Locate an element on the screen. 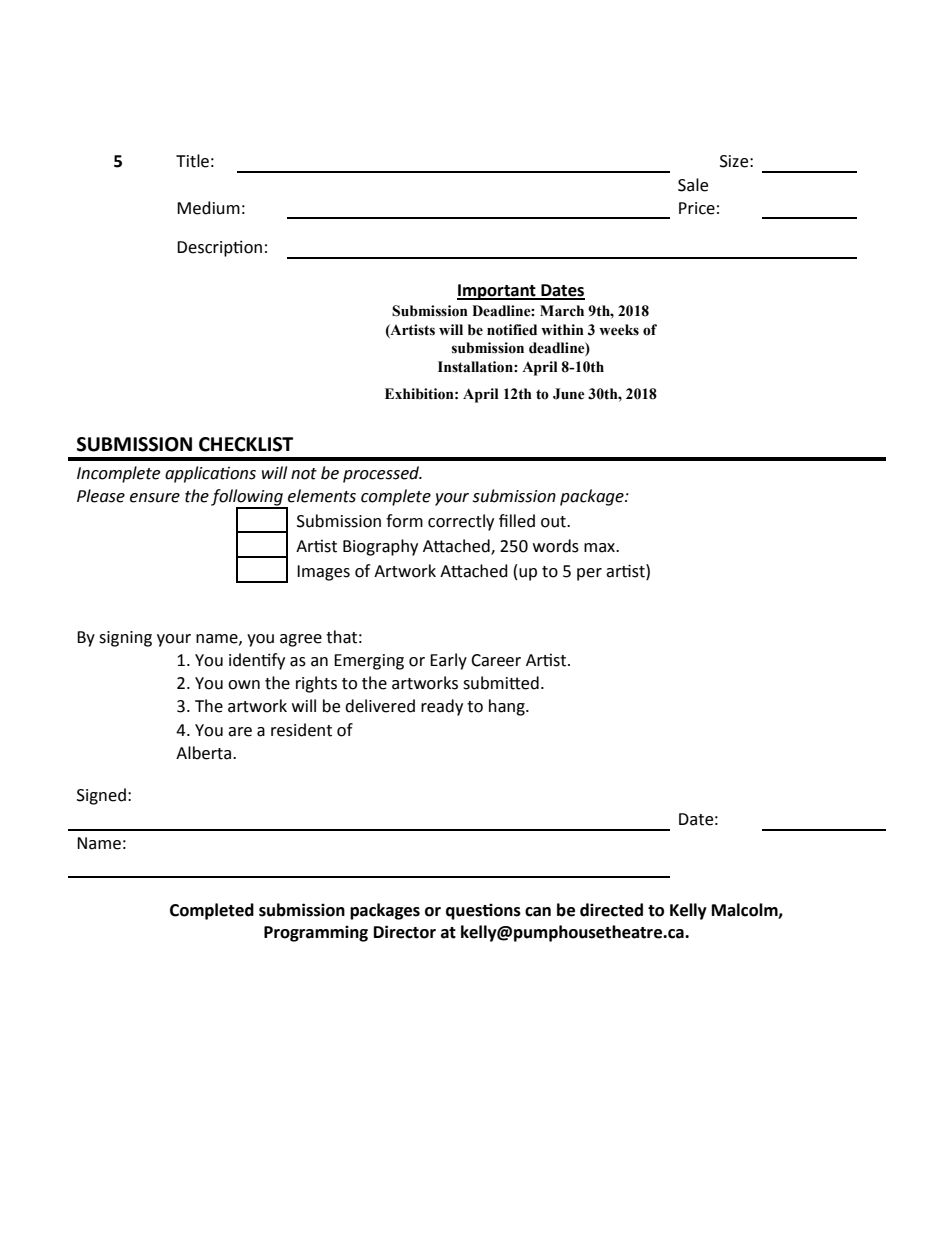 The image size is (952, 1233). applications is located at coordinates (210, 474).
